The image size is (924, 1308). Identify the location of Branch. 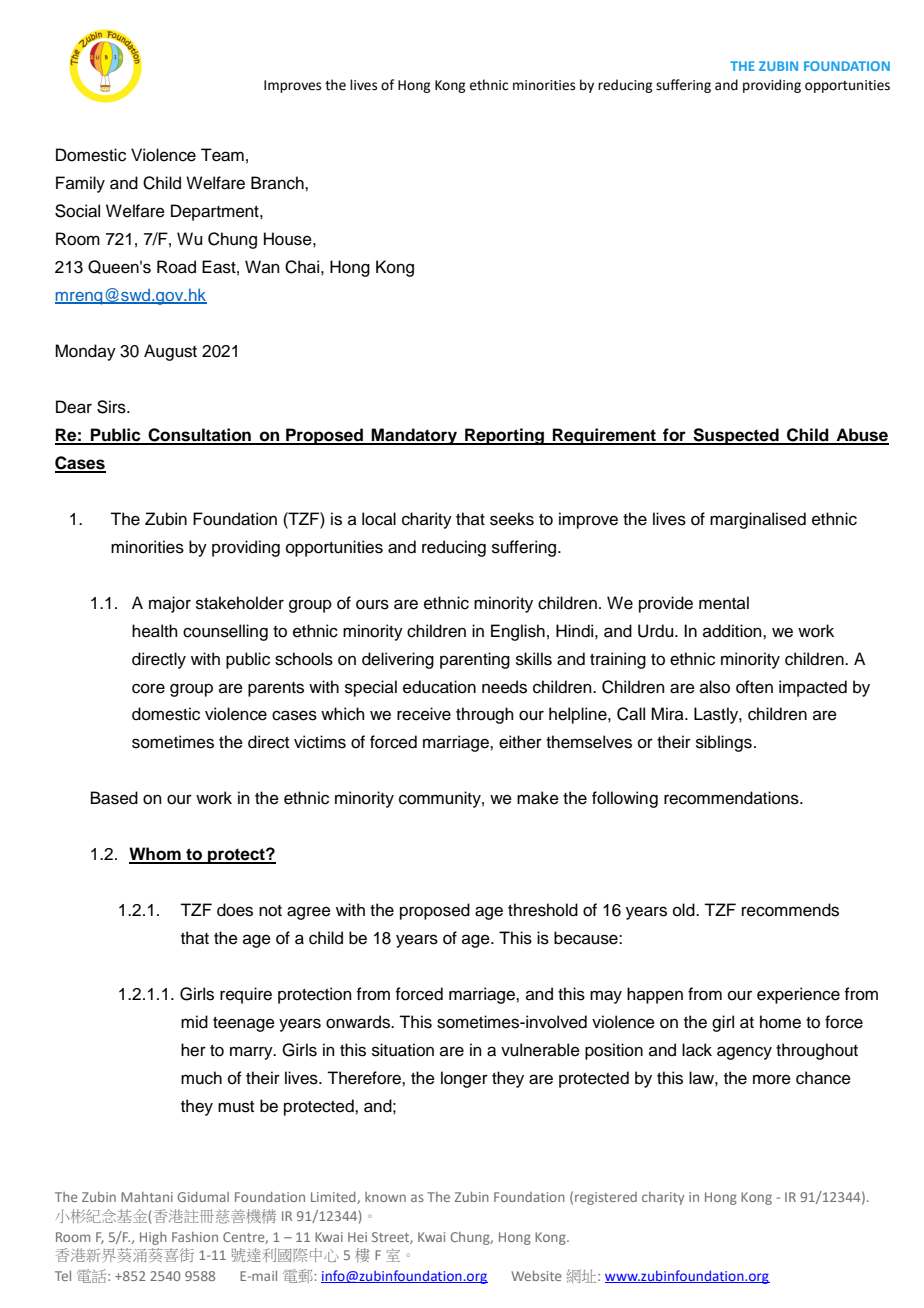
(278, 183).
